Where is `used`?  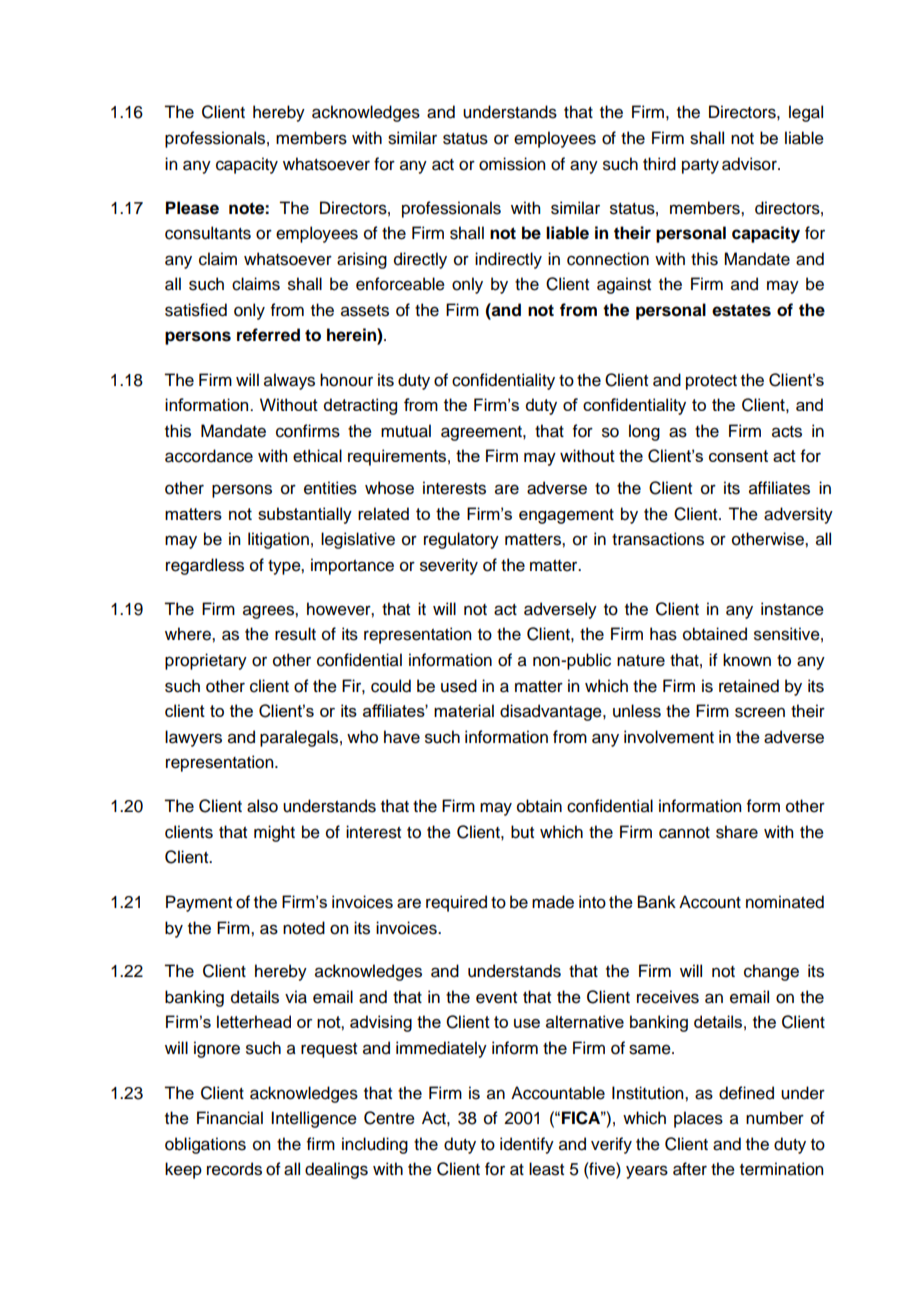 used is located at coordinates (459, 686).
